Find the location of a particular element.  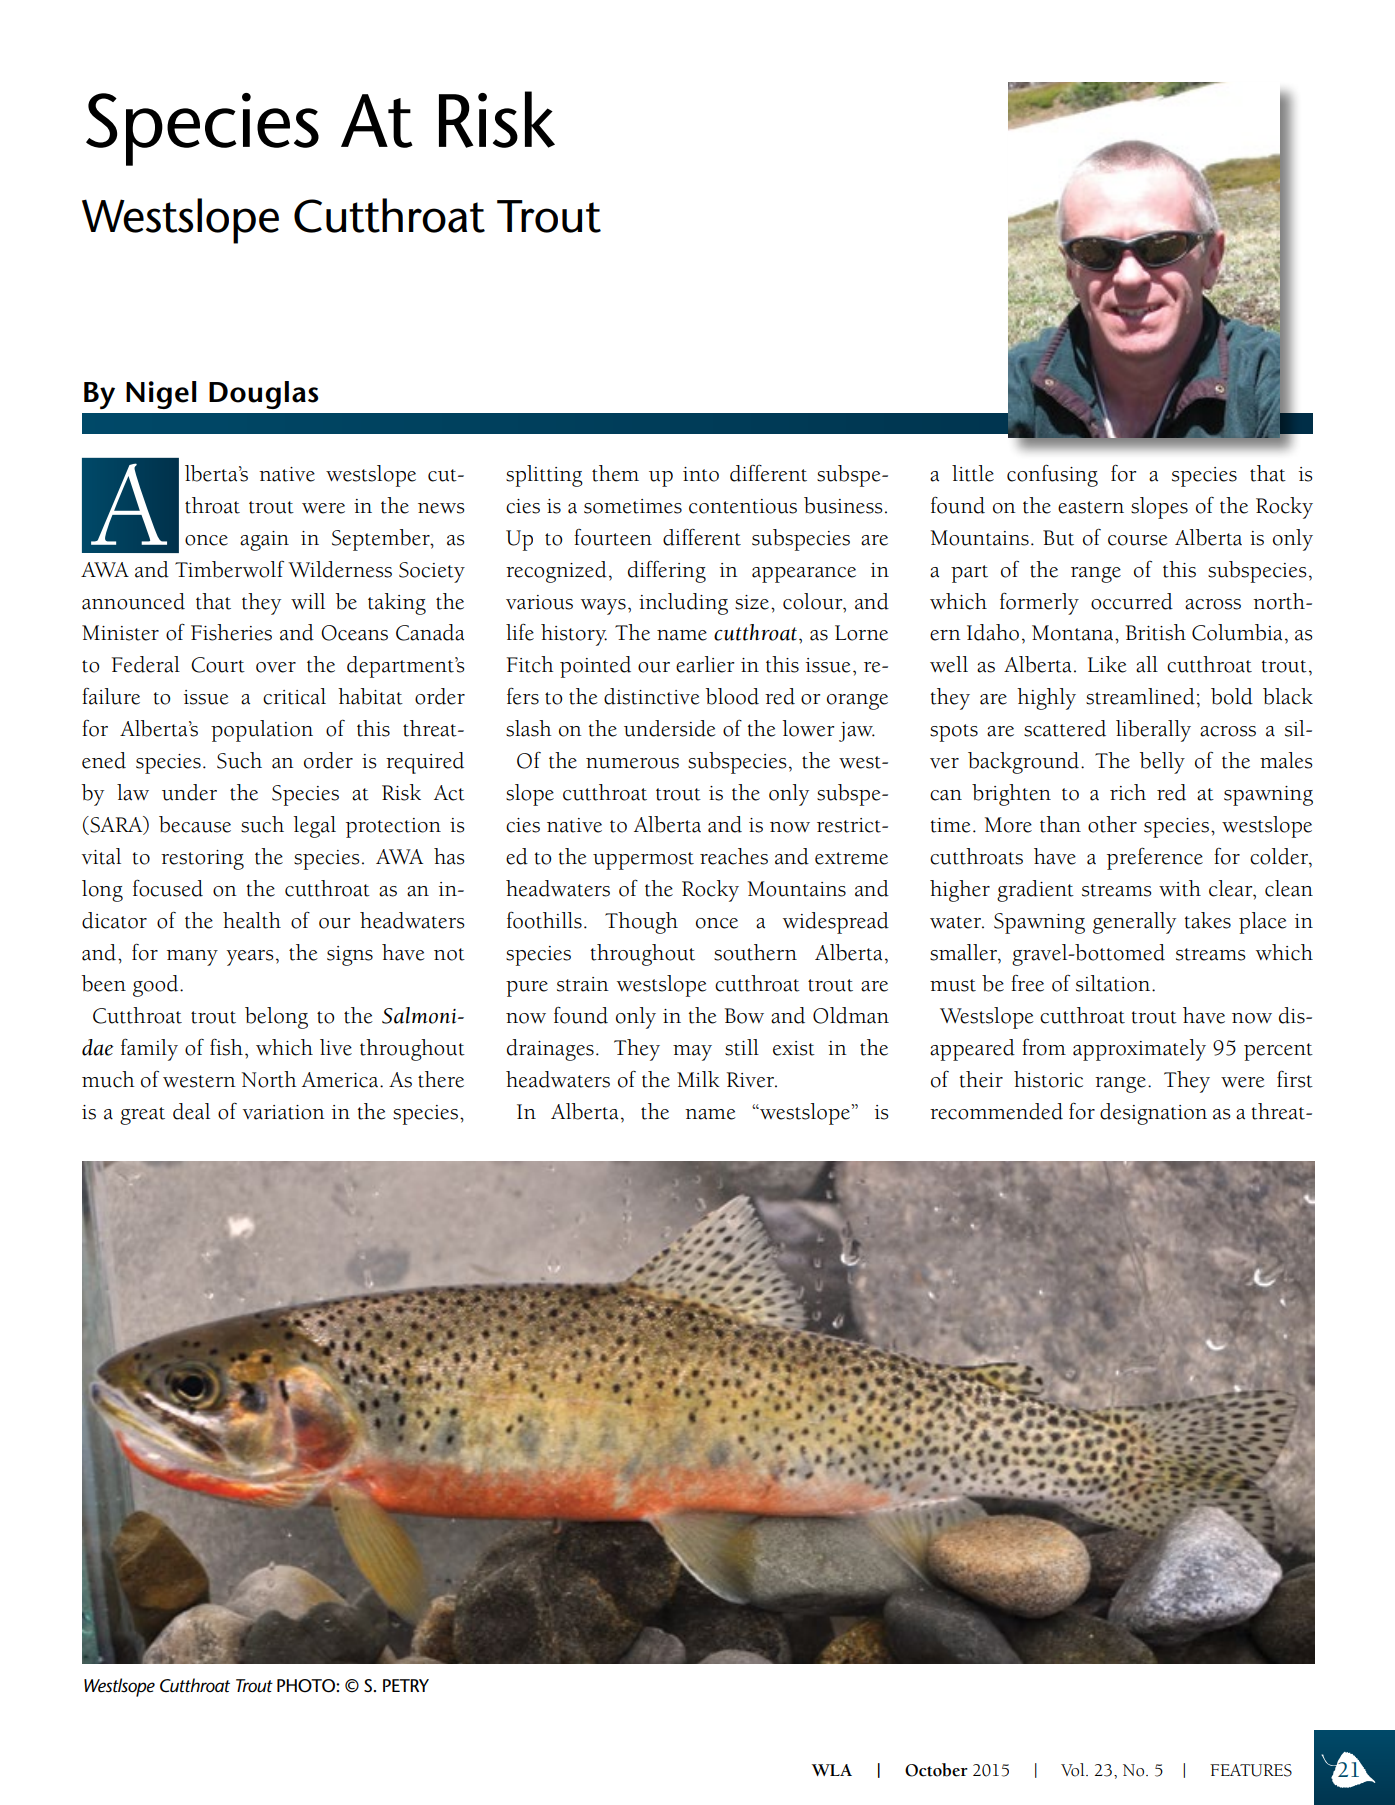

into is located at coordinates (701, 474).
